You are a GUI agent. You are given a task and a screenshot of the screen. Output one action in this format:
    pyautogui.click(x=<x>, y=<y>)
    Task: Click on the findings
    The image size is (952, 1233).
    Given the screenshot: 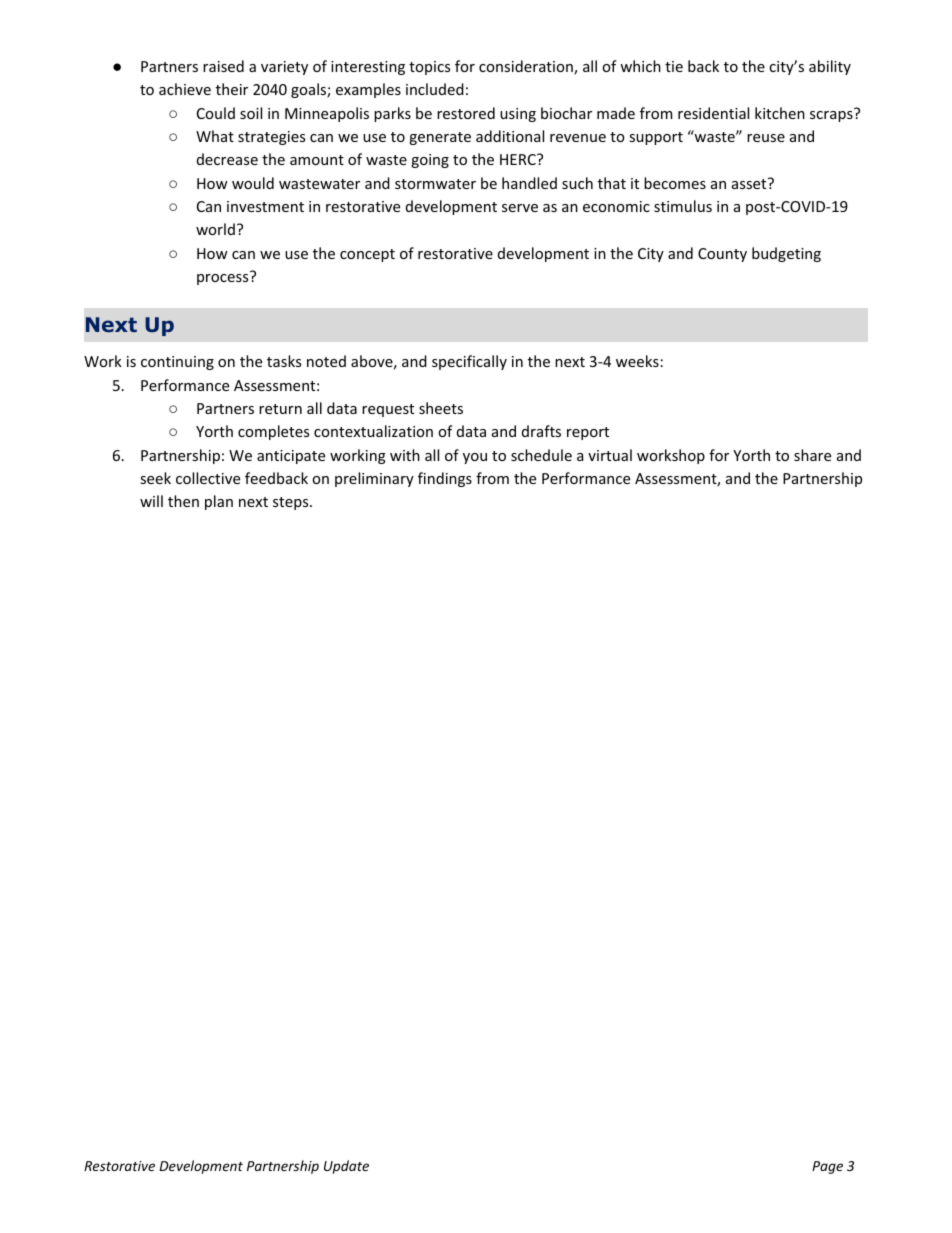 What is the action you would take?
    pyautogui.click(x=445, y=479)
